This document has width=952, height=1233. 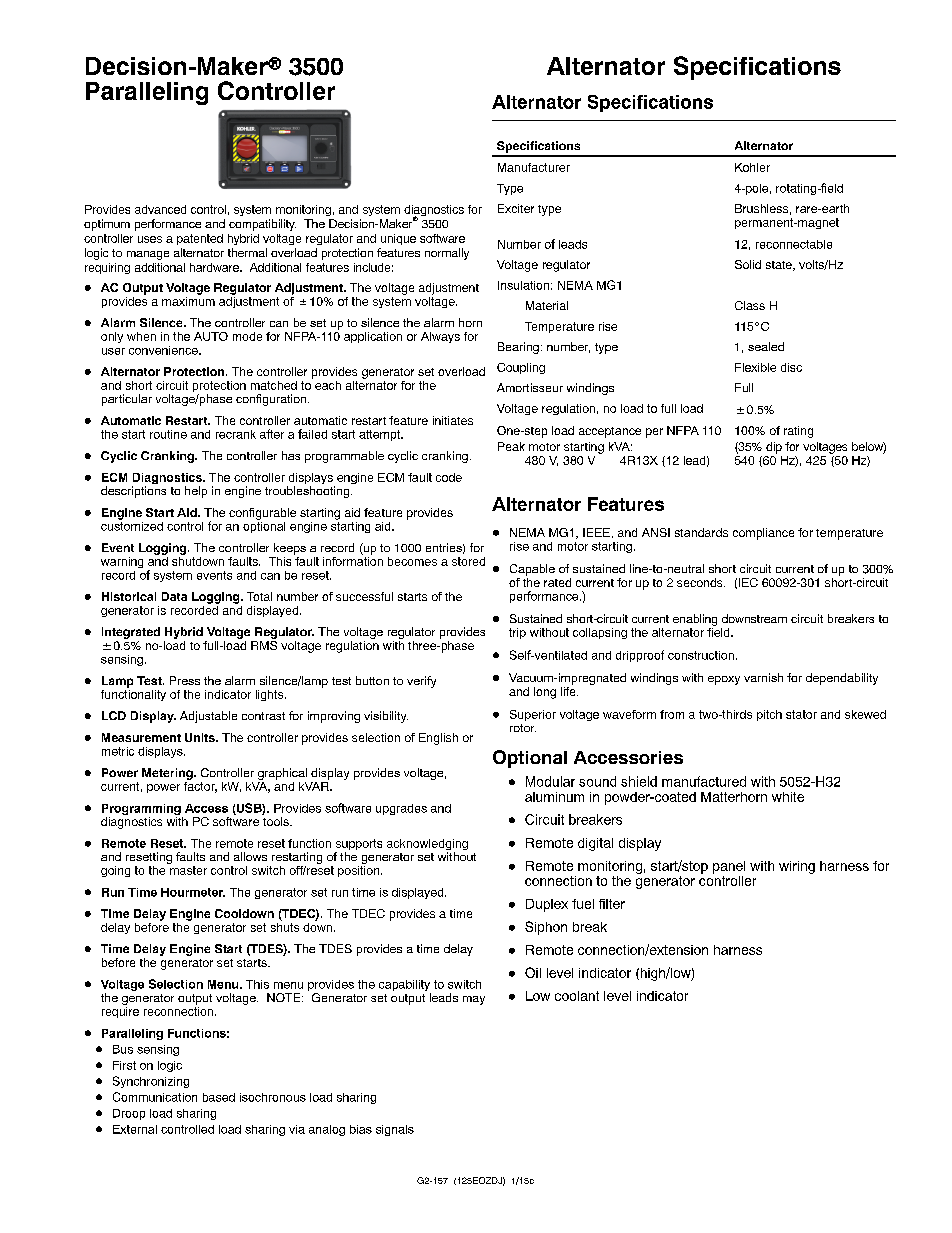 I want to click on based, so click(x=219, y=1097).
